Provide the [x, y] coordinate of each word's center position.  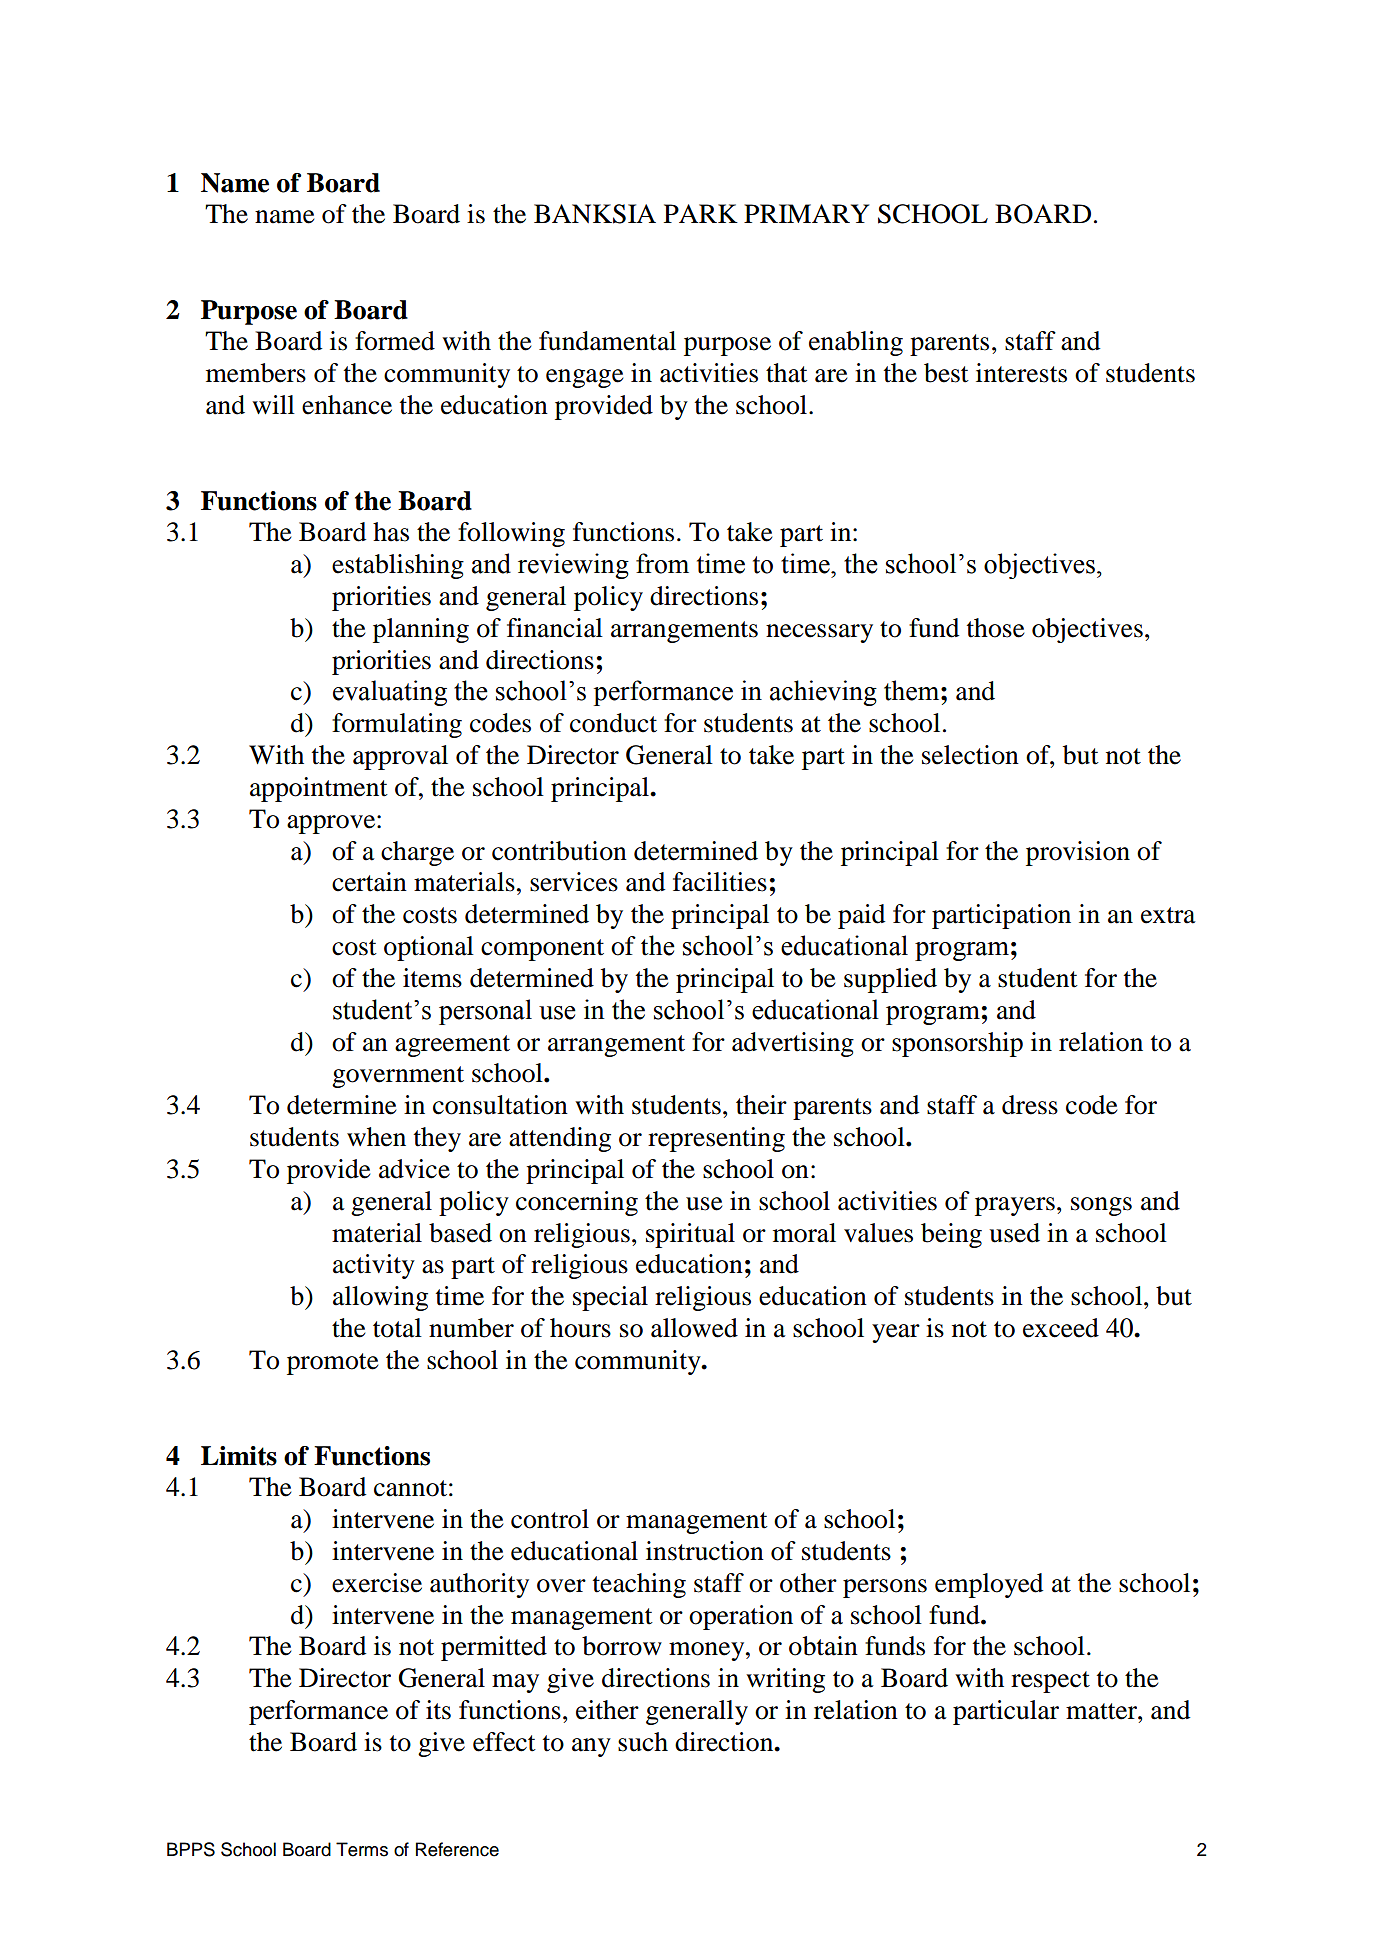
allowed [694, 1328]
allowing [380, 1298]
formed [395, 341]
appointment [319, 789]
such [643, 1742]
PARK [701, 213]
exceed [1061, 1328]
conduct [613, 723]
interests [1021, 373]
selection [970, 755]
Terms [362, 1849]
